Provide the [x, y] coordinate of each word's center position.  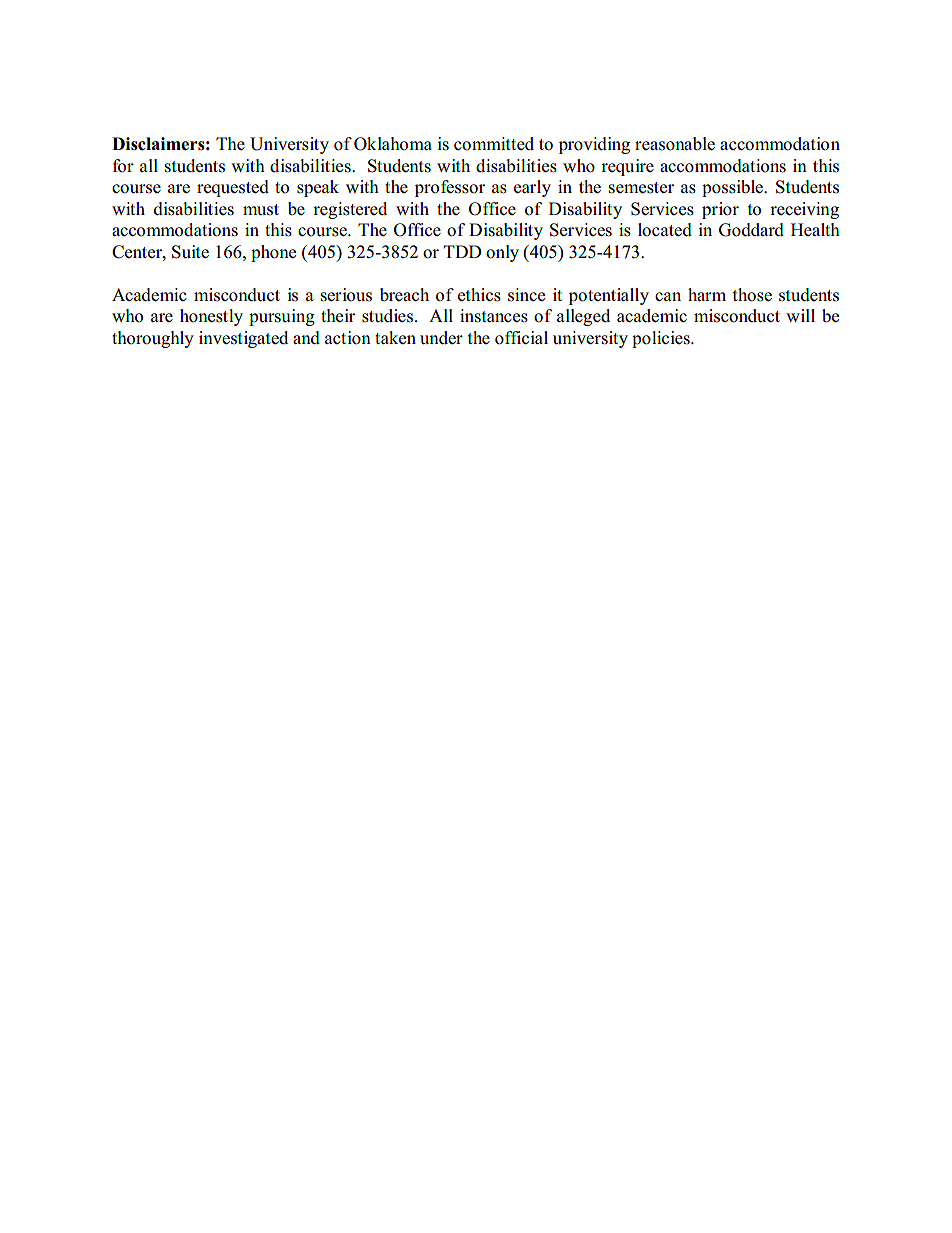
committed [494, 144]
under [441, 338]
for [123, 166]
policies [662, 339]
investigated [243, 339]
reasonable [675, 144]
